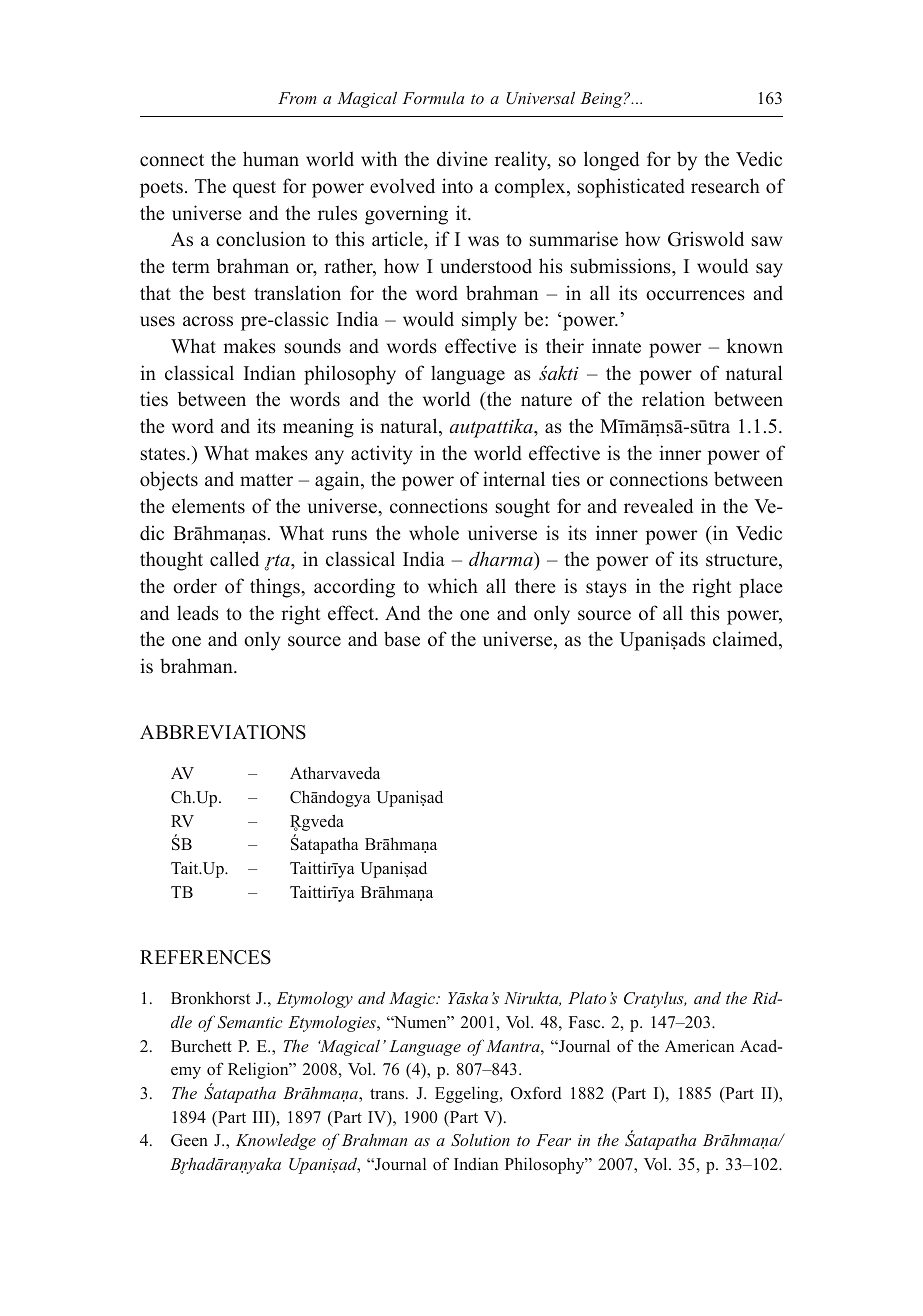 The height and width of the screenshot is (1316, 923). Describe the element at coordinates (189, 1140) in the screenshot. I see `Geen` at that location.
